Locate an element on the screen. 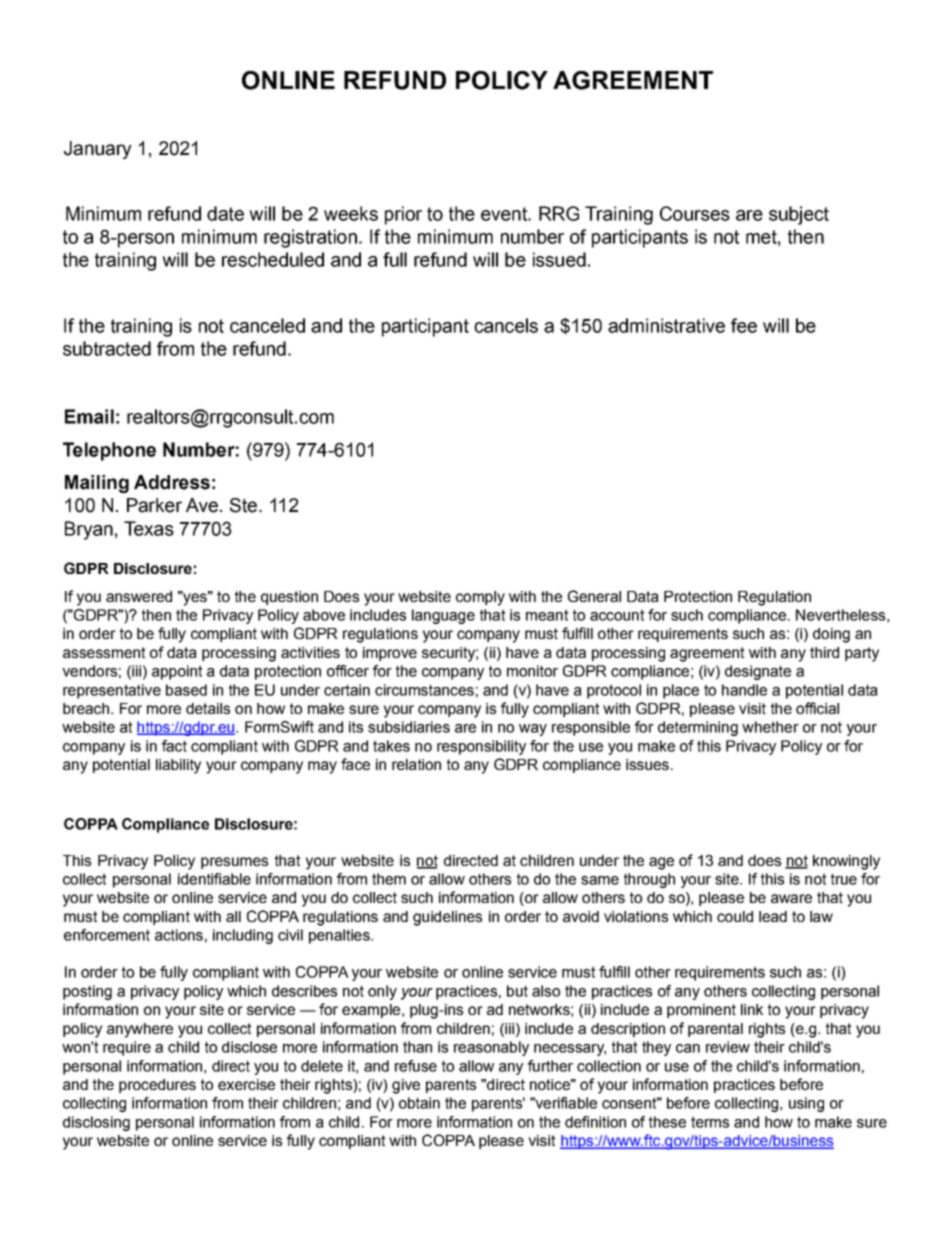 The width and height of the screenshot is (952, 1233). actions is located at coordinates (179, 935).
